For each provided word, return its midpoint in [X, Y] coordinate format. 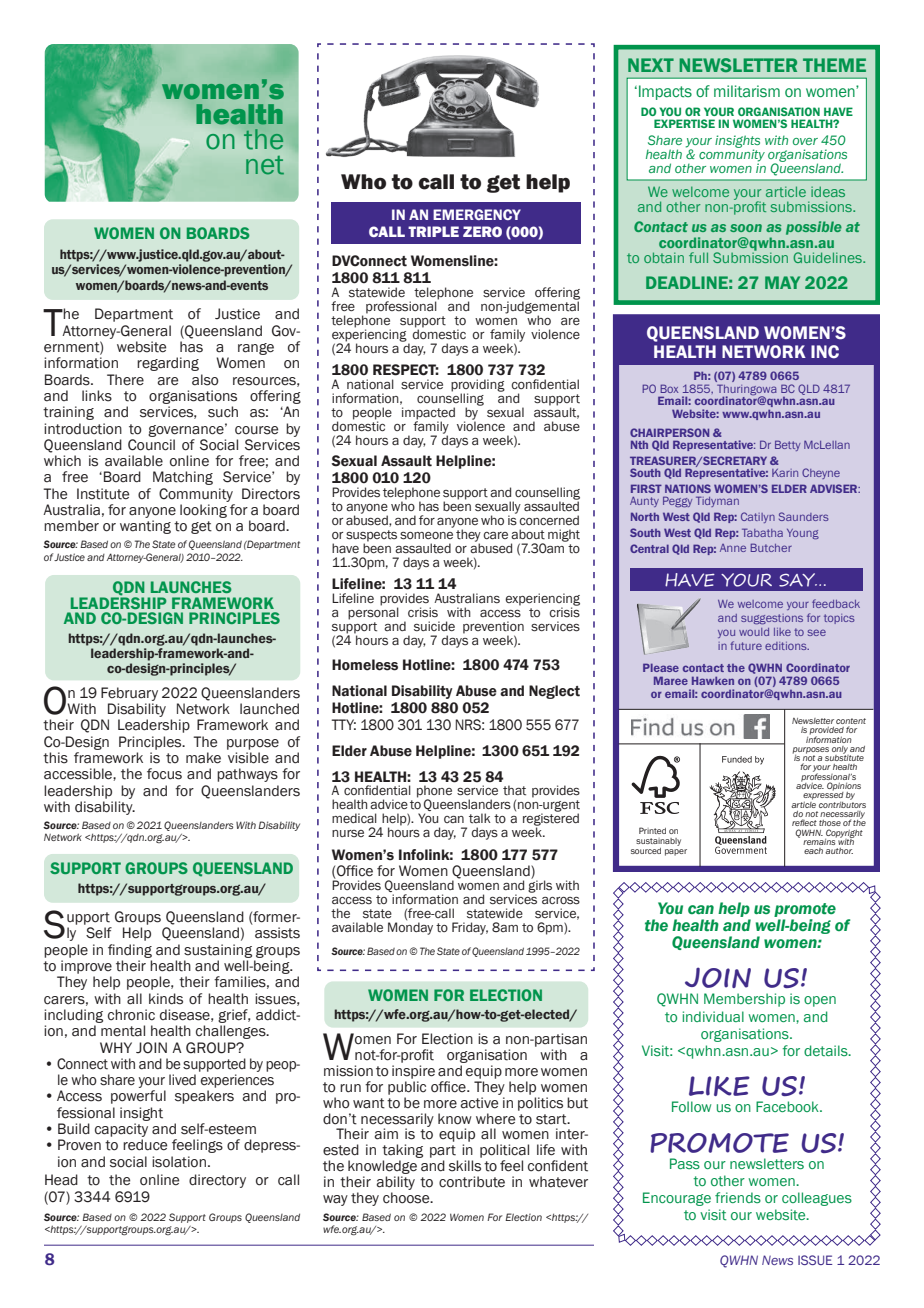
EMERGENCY [477, 214]
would [754, 632]
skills [465, 1166]
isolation [179, 1162]
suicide [434, 626]
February [129, 694]
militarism [747, 91]
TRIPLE [433, 231]
